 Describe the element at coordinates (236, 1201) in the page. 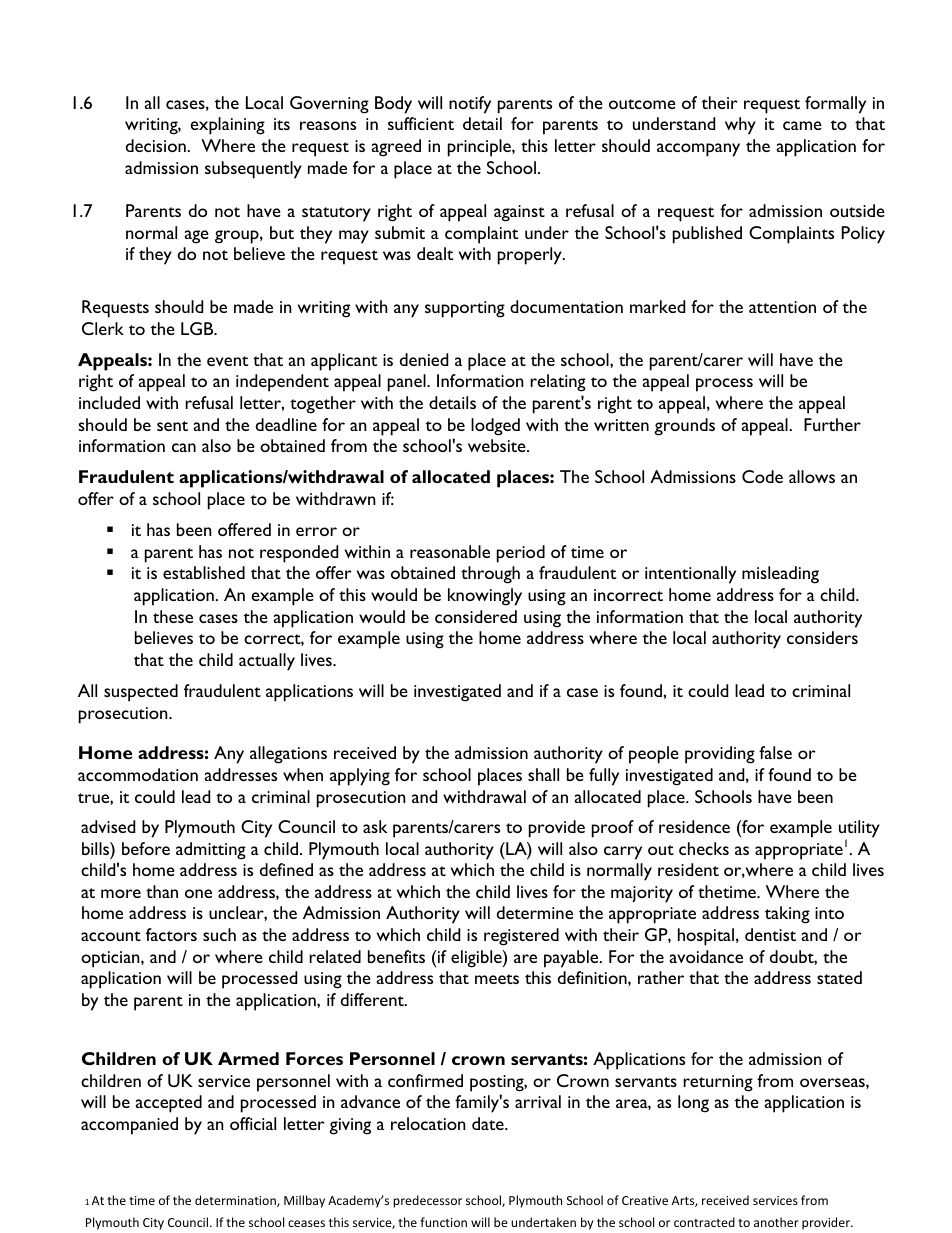

I see `determination` at that location.
